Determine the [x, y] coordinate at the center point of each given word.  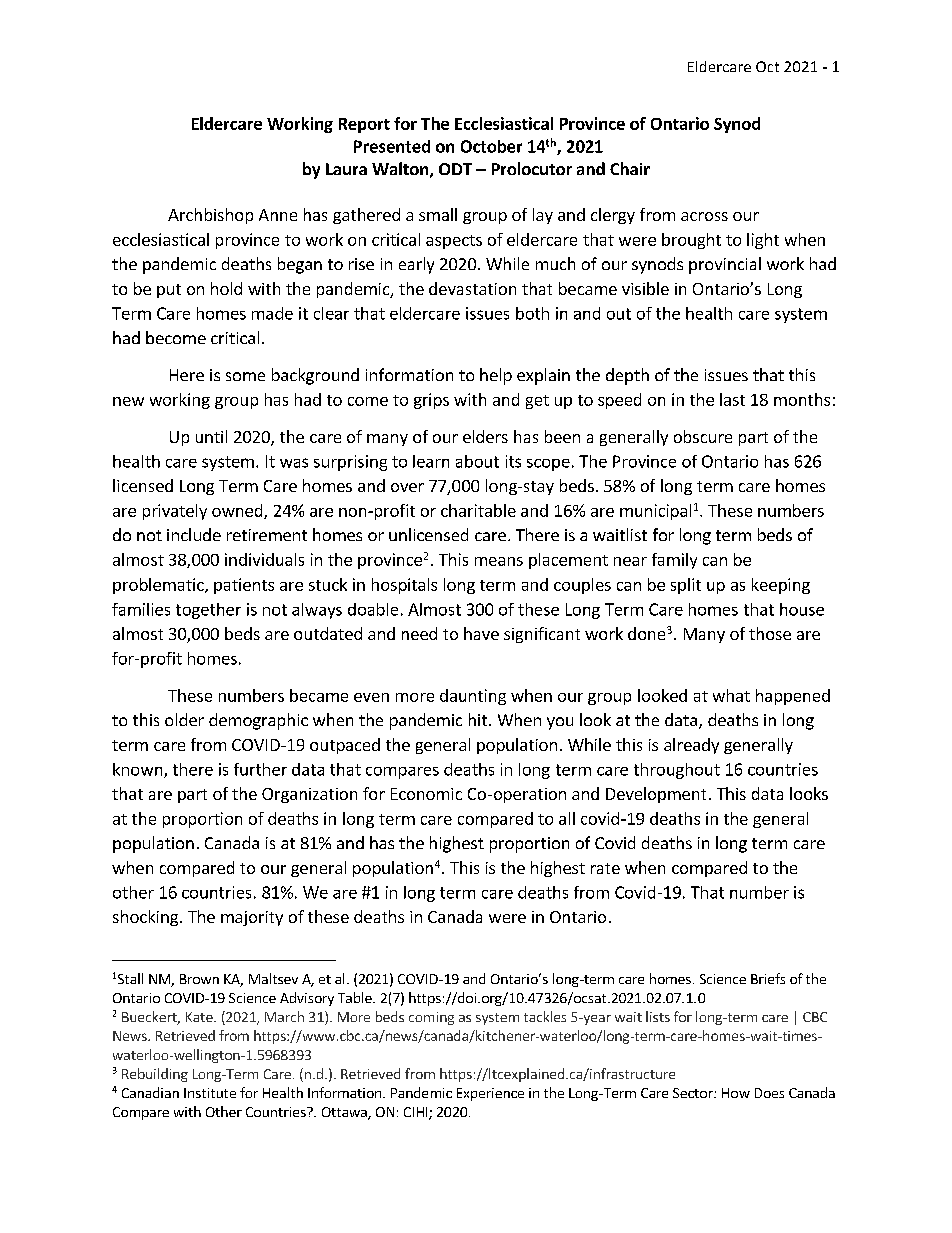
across [704, 216]
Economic [426, 794]
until [211, 436]
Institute [210, 1093]
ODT [455, 169]
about [477, 461]
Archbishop [210, 216]
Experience [490, 1094]
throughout [677, 771]
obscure [703, 436]
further [260, 769]
